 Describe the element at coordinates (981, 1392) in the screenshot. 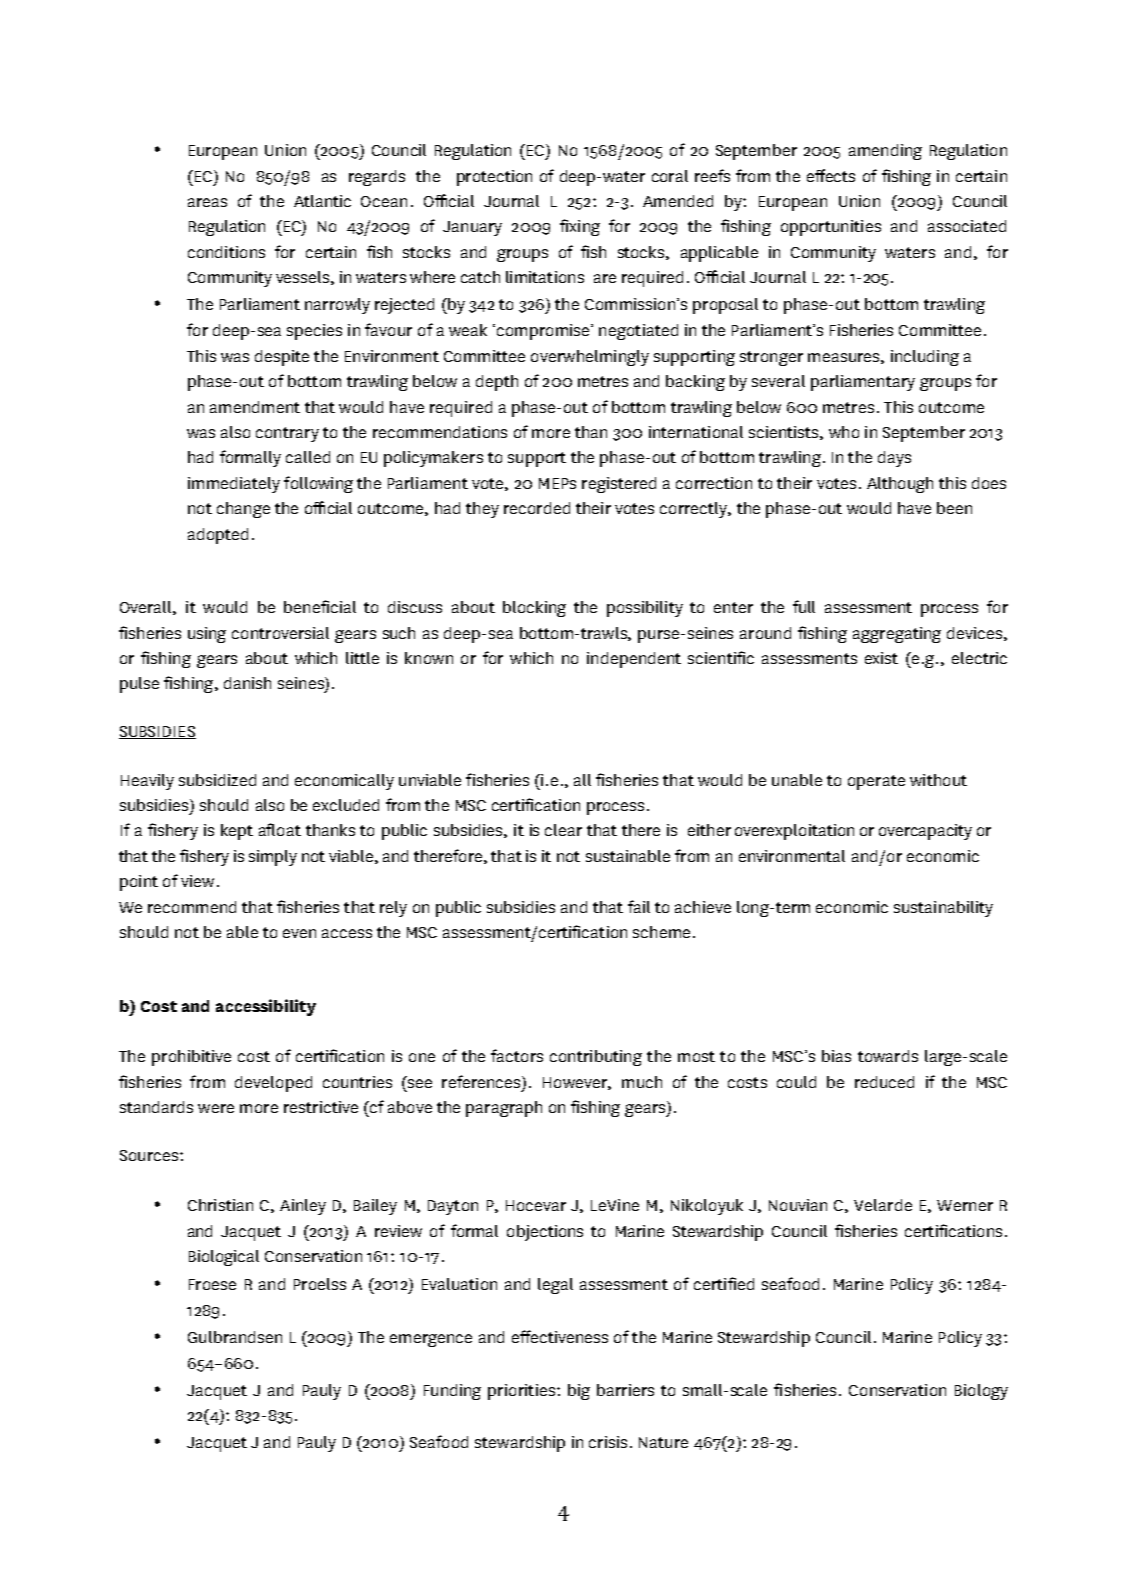

I see `Biology` at that location.
